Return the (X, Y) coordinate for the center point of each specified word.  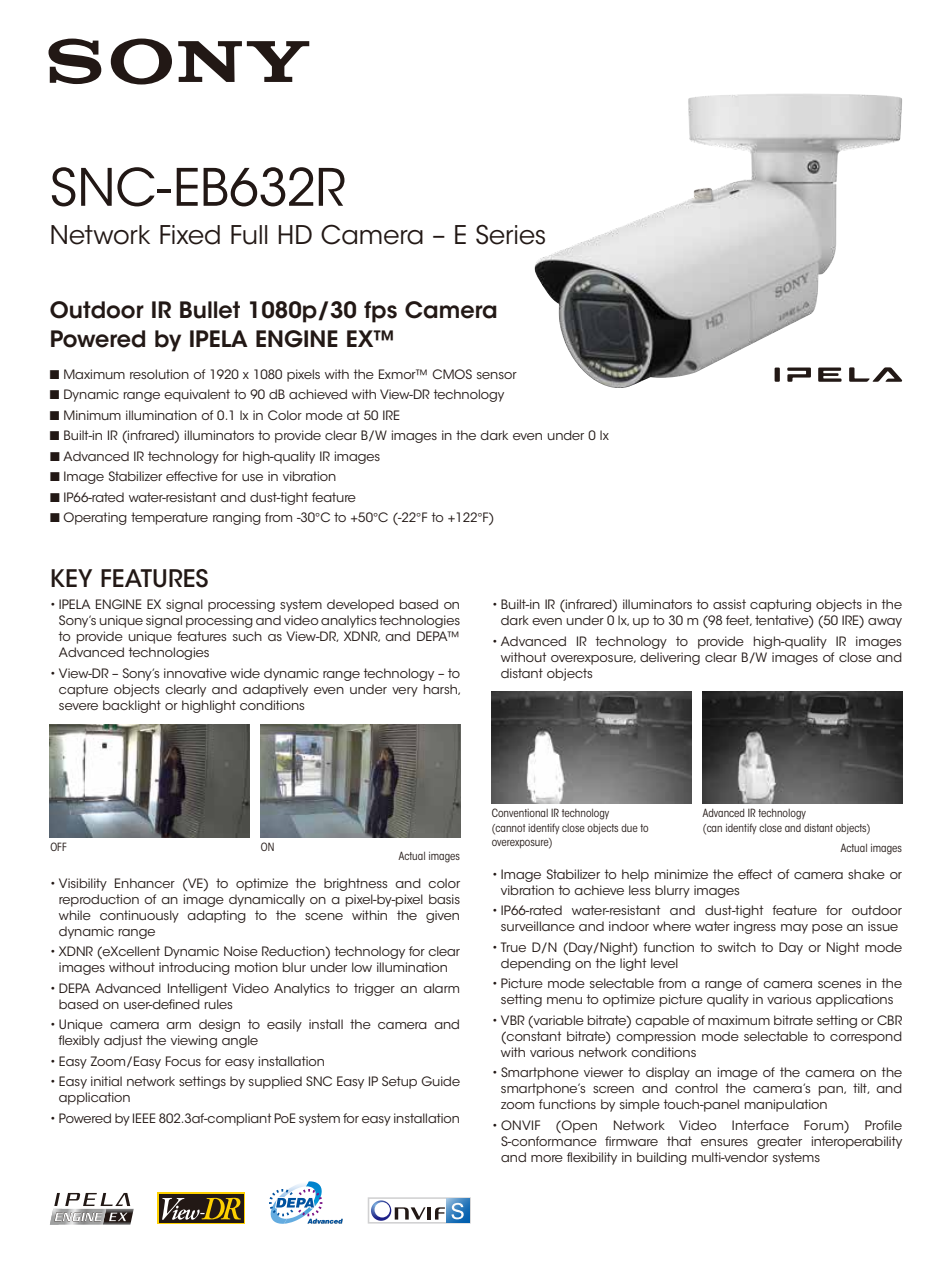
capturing (780, 605)
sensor (497, 375)
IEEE (144, 1118)
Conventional (520, 812)
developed (360, 605)
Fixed (190, 235)
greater (779, 1142)
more (547, 1158)
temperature (169, 518)
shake (866, 874)
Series (510, 234)
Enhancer (145, 883)
